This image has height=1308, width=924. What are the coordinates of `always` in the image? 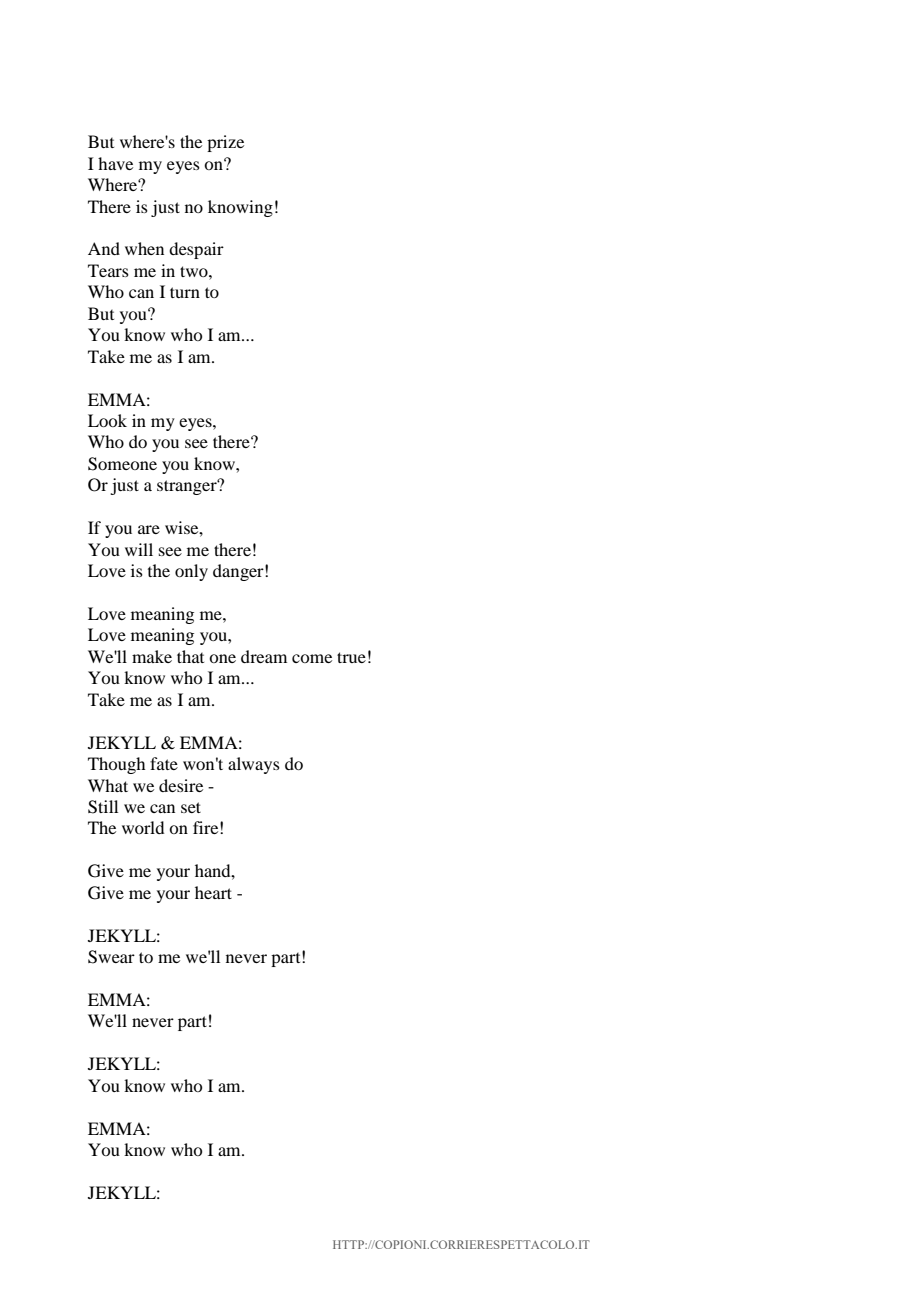 It's located at (254, 765).
